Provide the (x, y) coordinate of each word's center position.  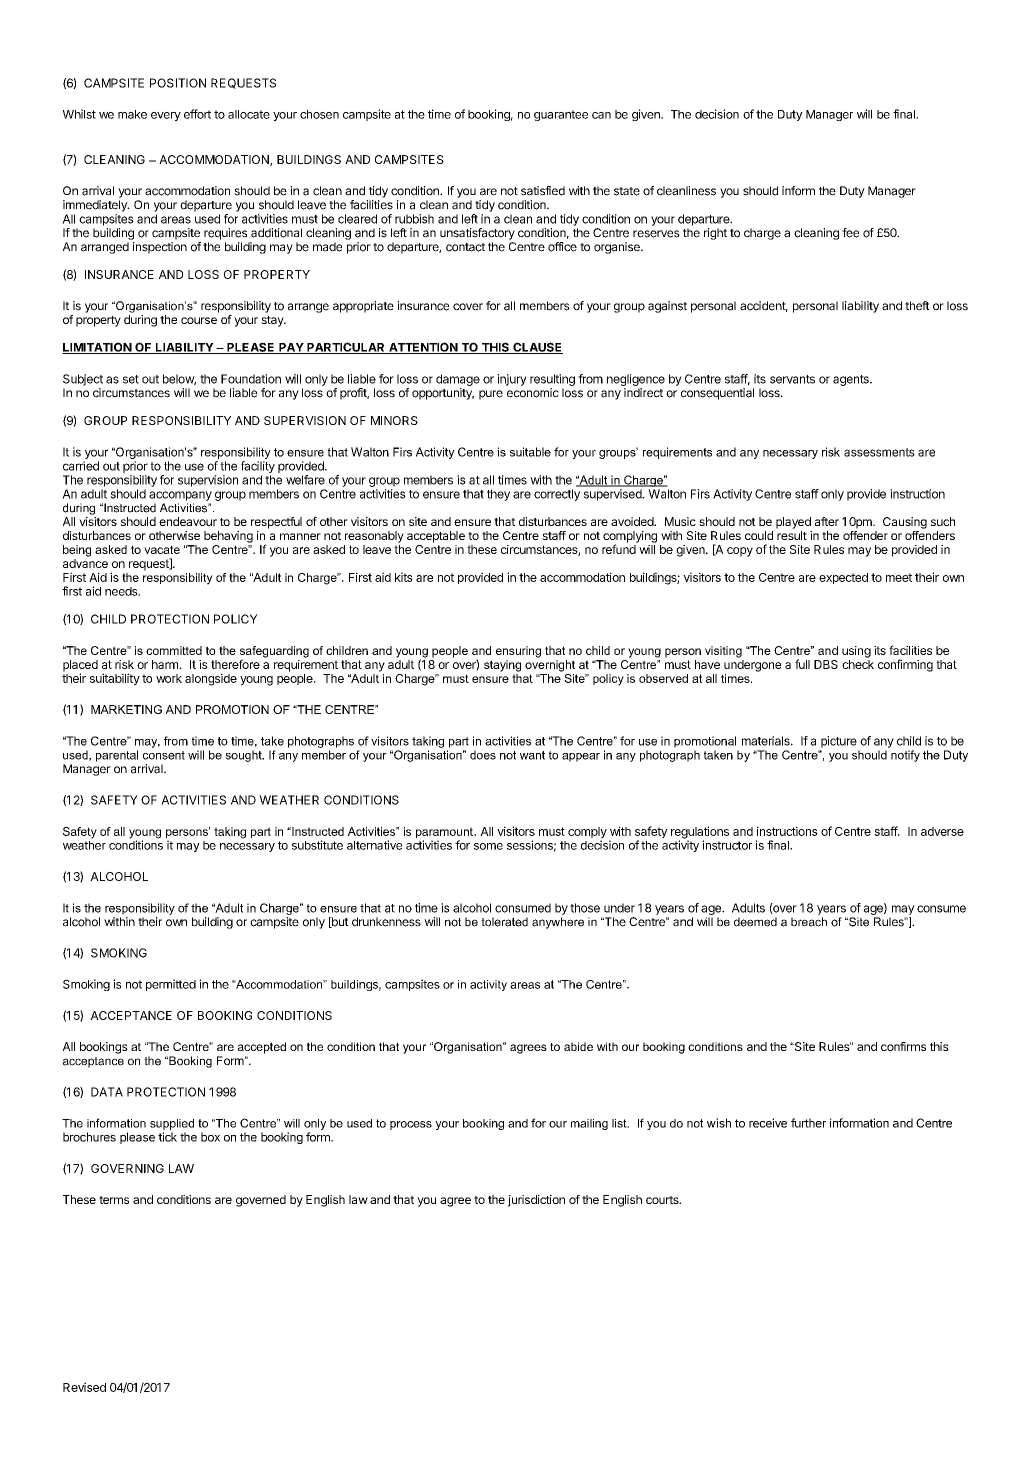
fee (850, 233)
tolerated (504, 922)
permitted (171, 985)
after (827, 521)
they (498, 495)
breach (809, 922)
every (166, 116)
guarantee (561, 115)
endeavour (188, 521)
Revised (84, 1387)
